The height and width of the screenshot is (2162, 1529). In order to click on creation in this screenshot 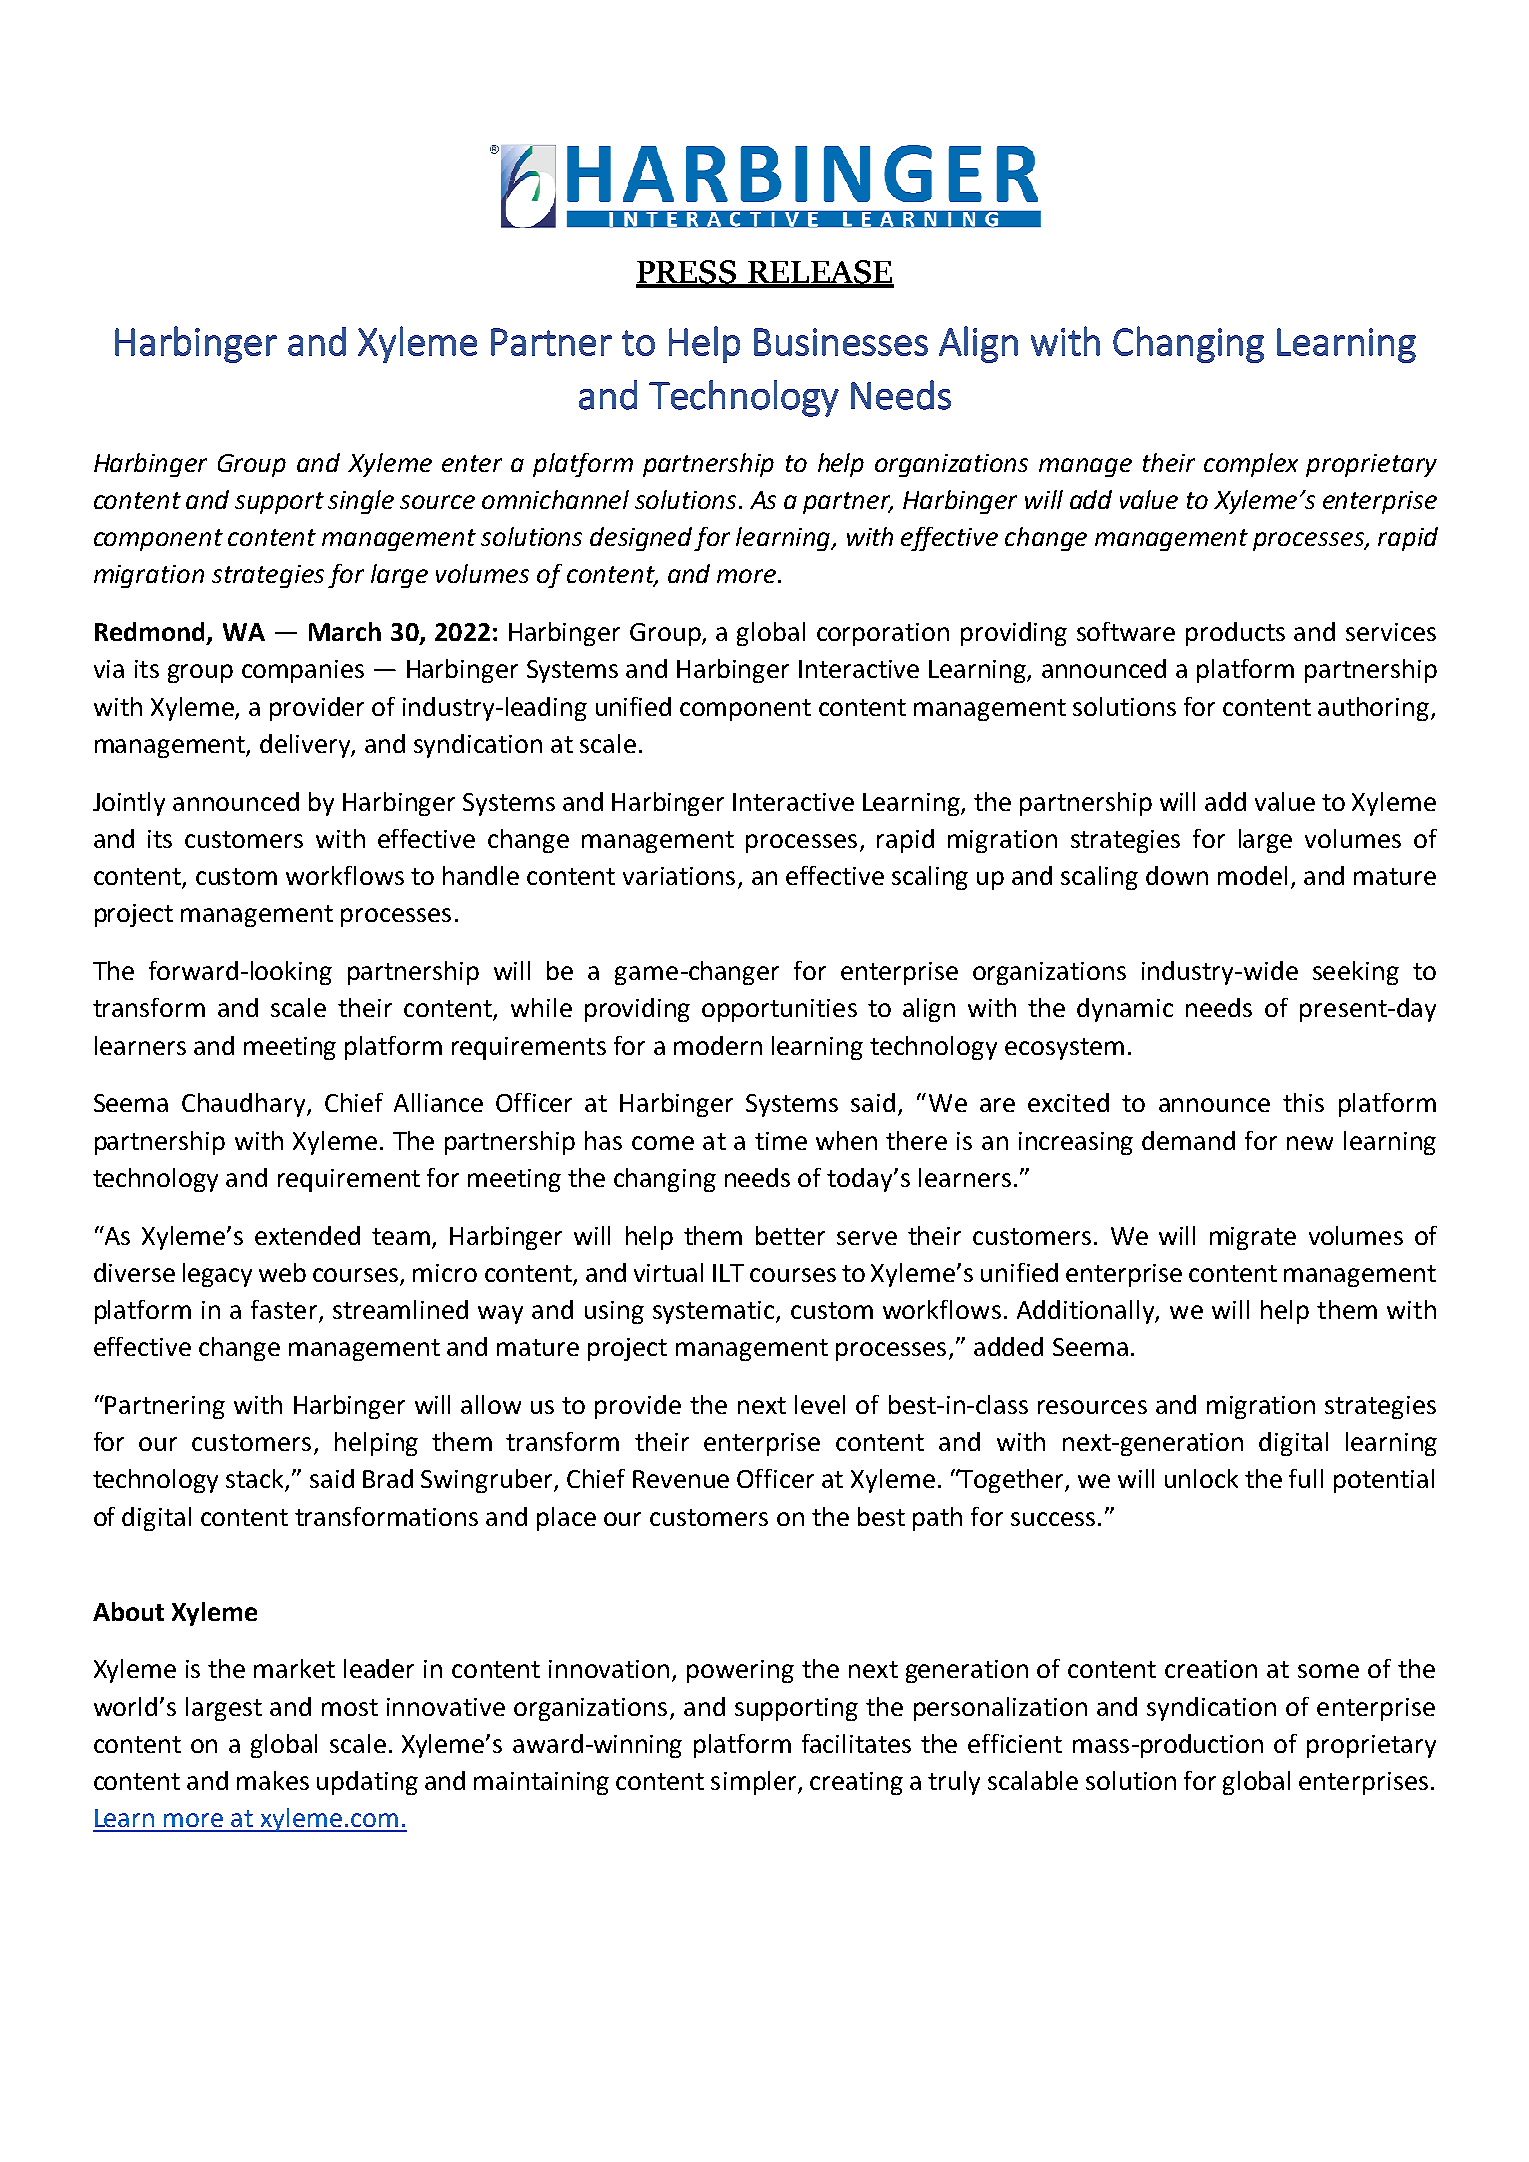, I will do `click(1211, 1669)`.
